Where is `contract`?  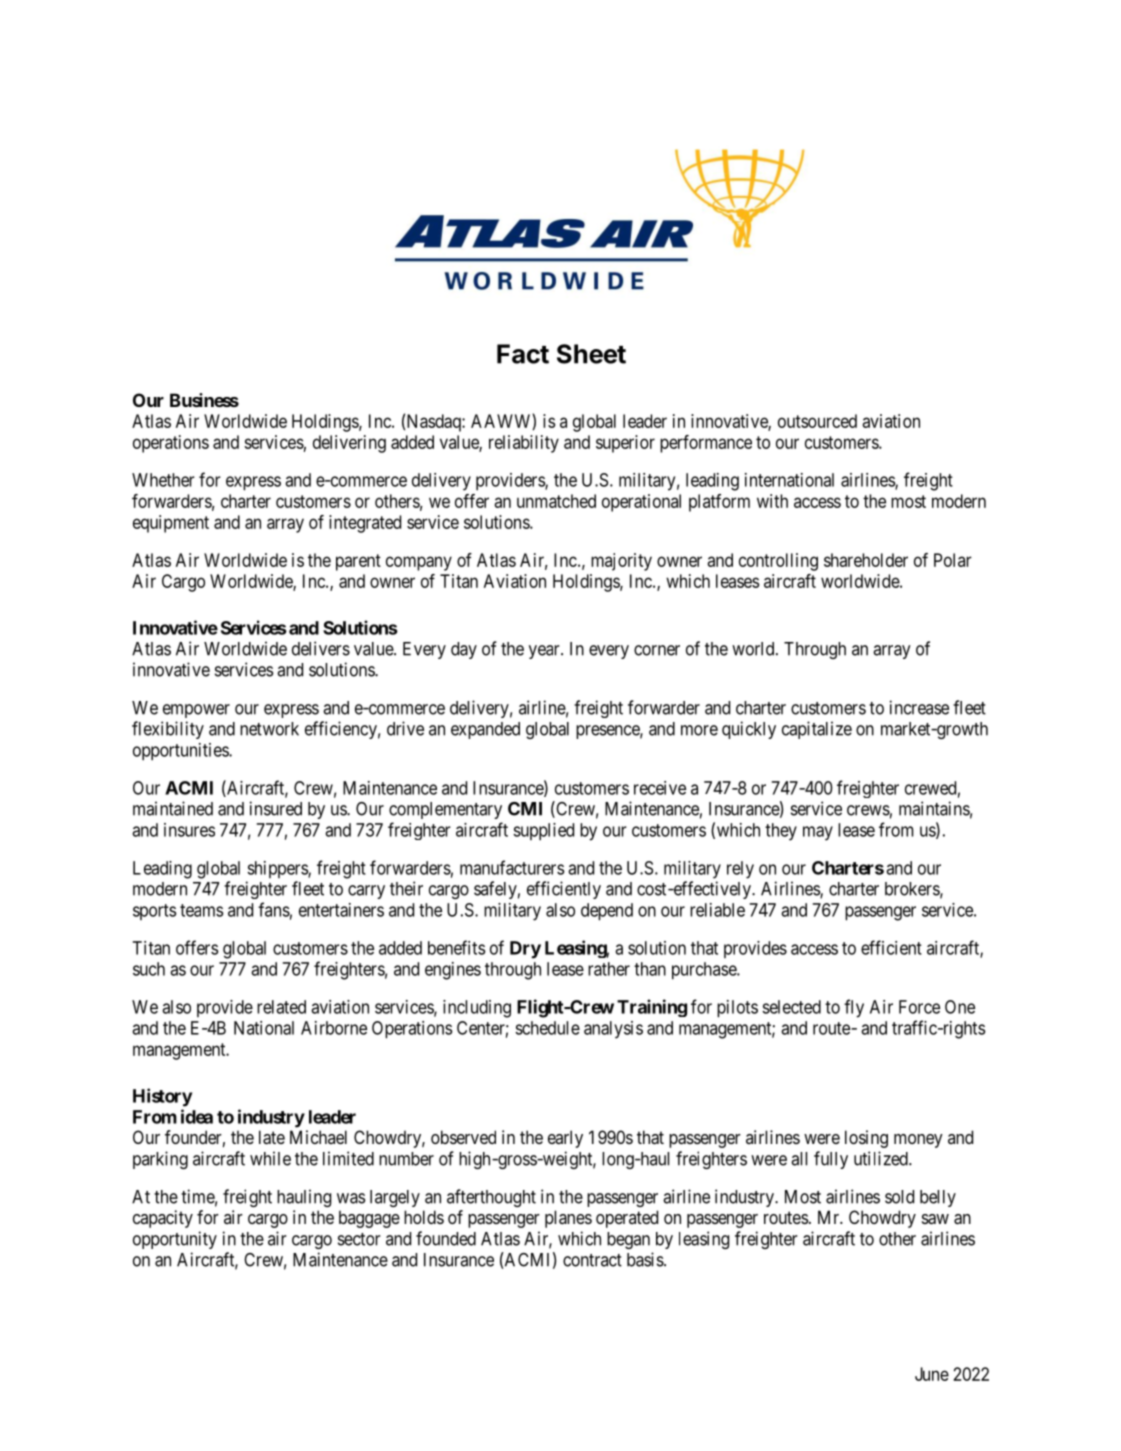
contract is located at coordinates (592, 1260).
